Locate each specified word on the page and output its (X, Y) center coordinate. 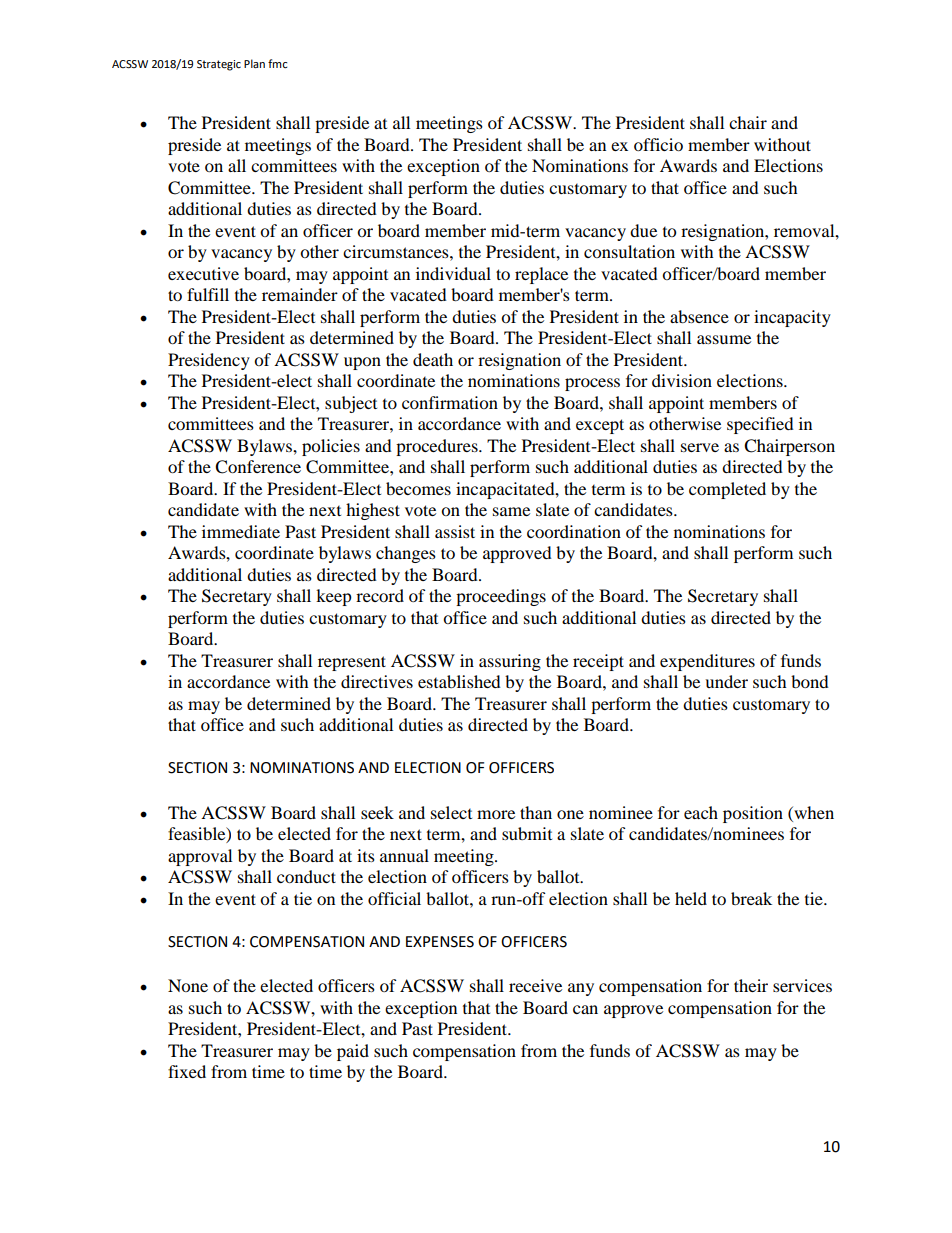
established (459, 681)
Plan (254, 63)
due (643, 230)
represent (352, 663)
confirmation (450, 402)
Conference (258, 467)
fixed (187, 1071)
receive (535, 985)
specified (760, 425)
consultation (629, 251)
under (726, 681)
